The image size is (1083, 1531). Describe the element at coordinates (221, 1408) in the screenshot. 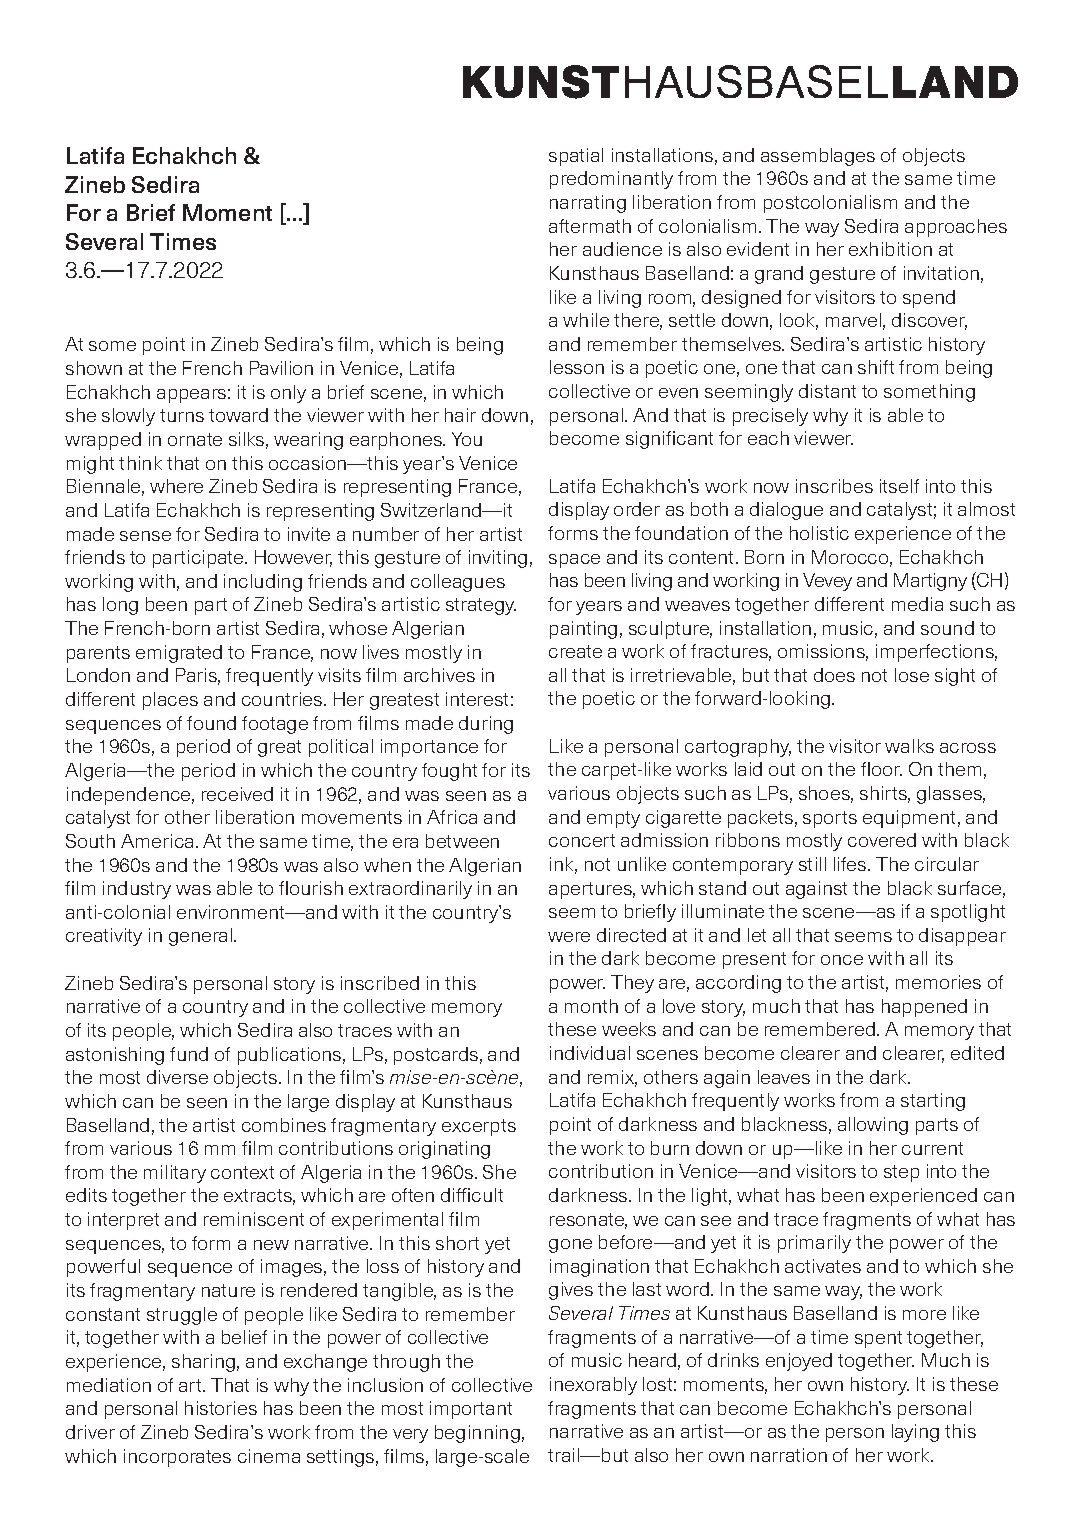

I see `histories` at that location.
